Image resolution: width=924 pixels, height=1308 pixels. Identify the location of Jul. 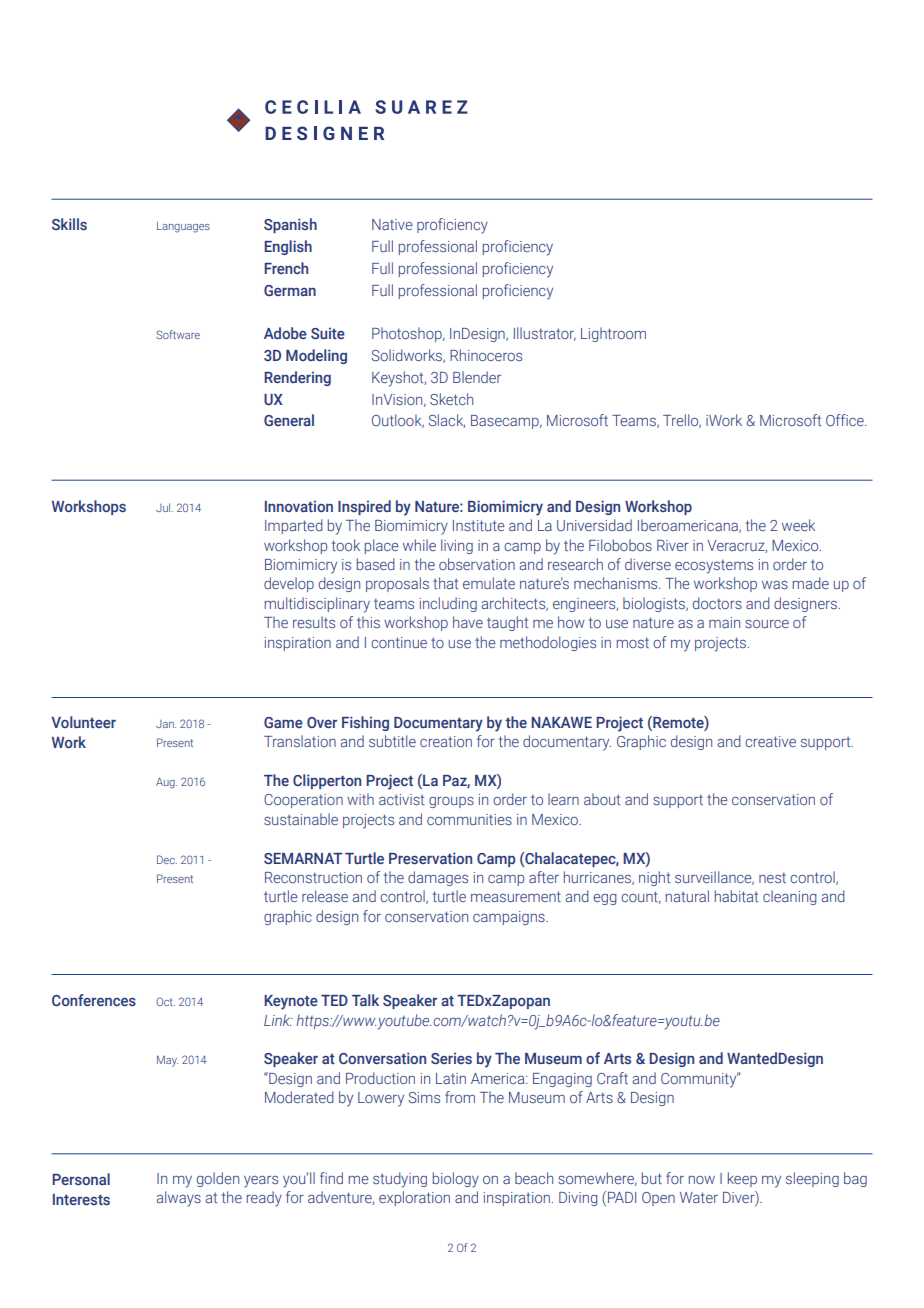
(164, 507).
